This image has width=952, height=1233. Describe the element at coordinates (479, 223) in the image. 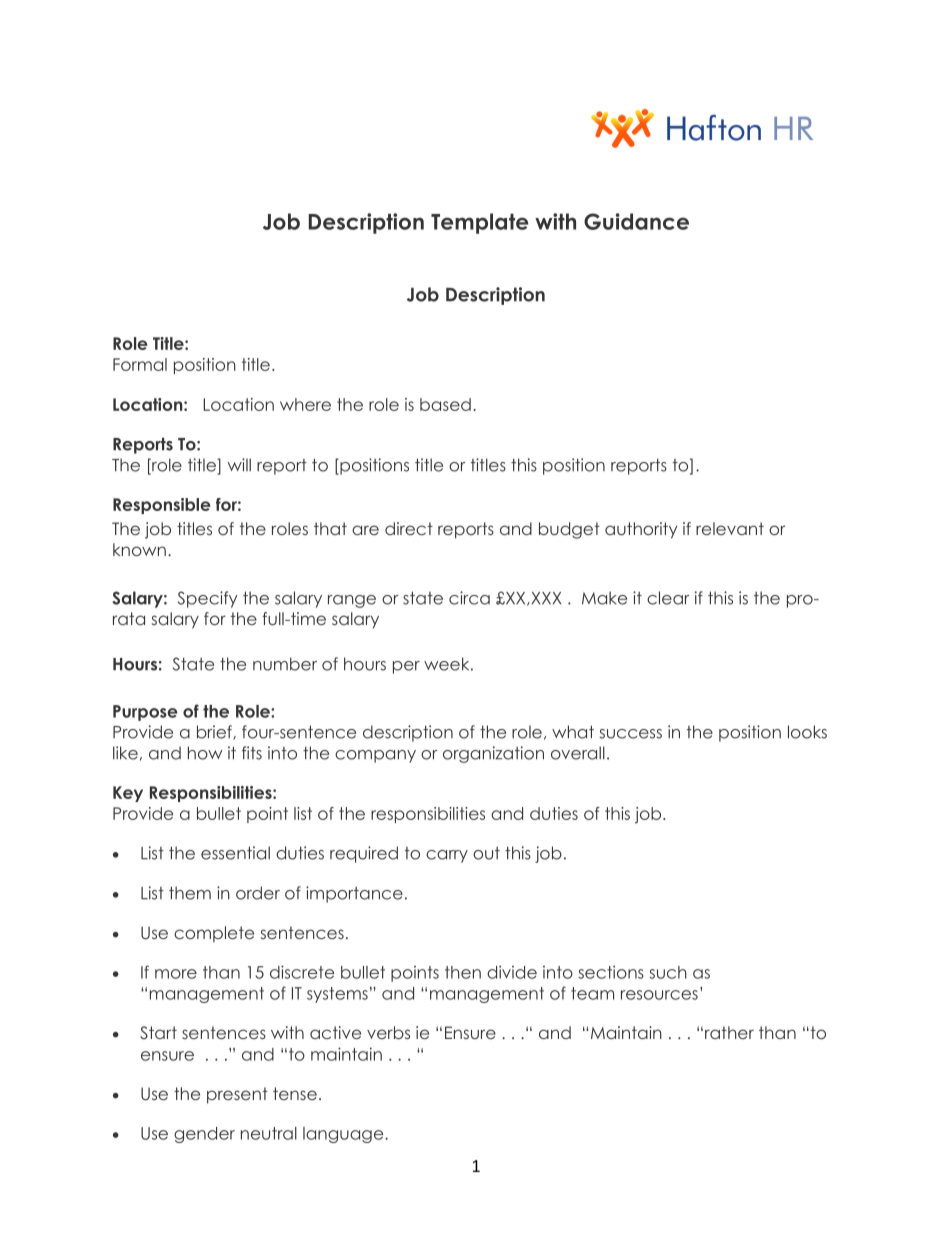

I see `Template` at that location.
